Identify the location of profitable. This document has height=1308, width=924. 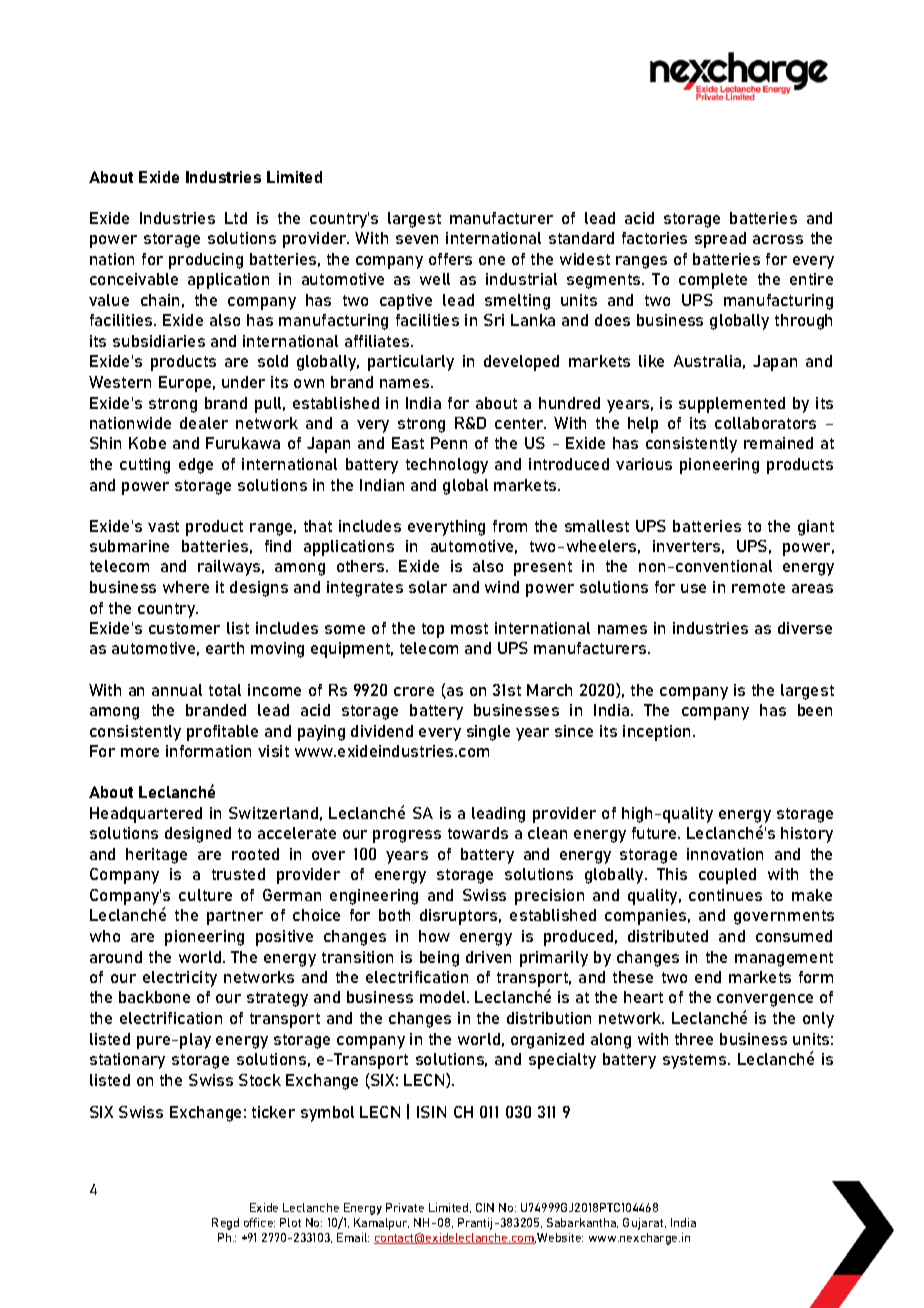
(222, 733).
